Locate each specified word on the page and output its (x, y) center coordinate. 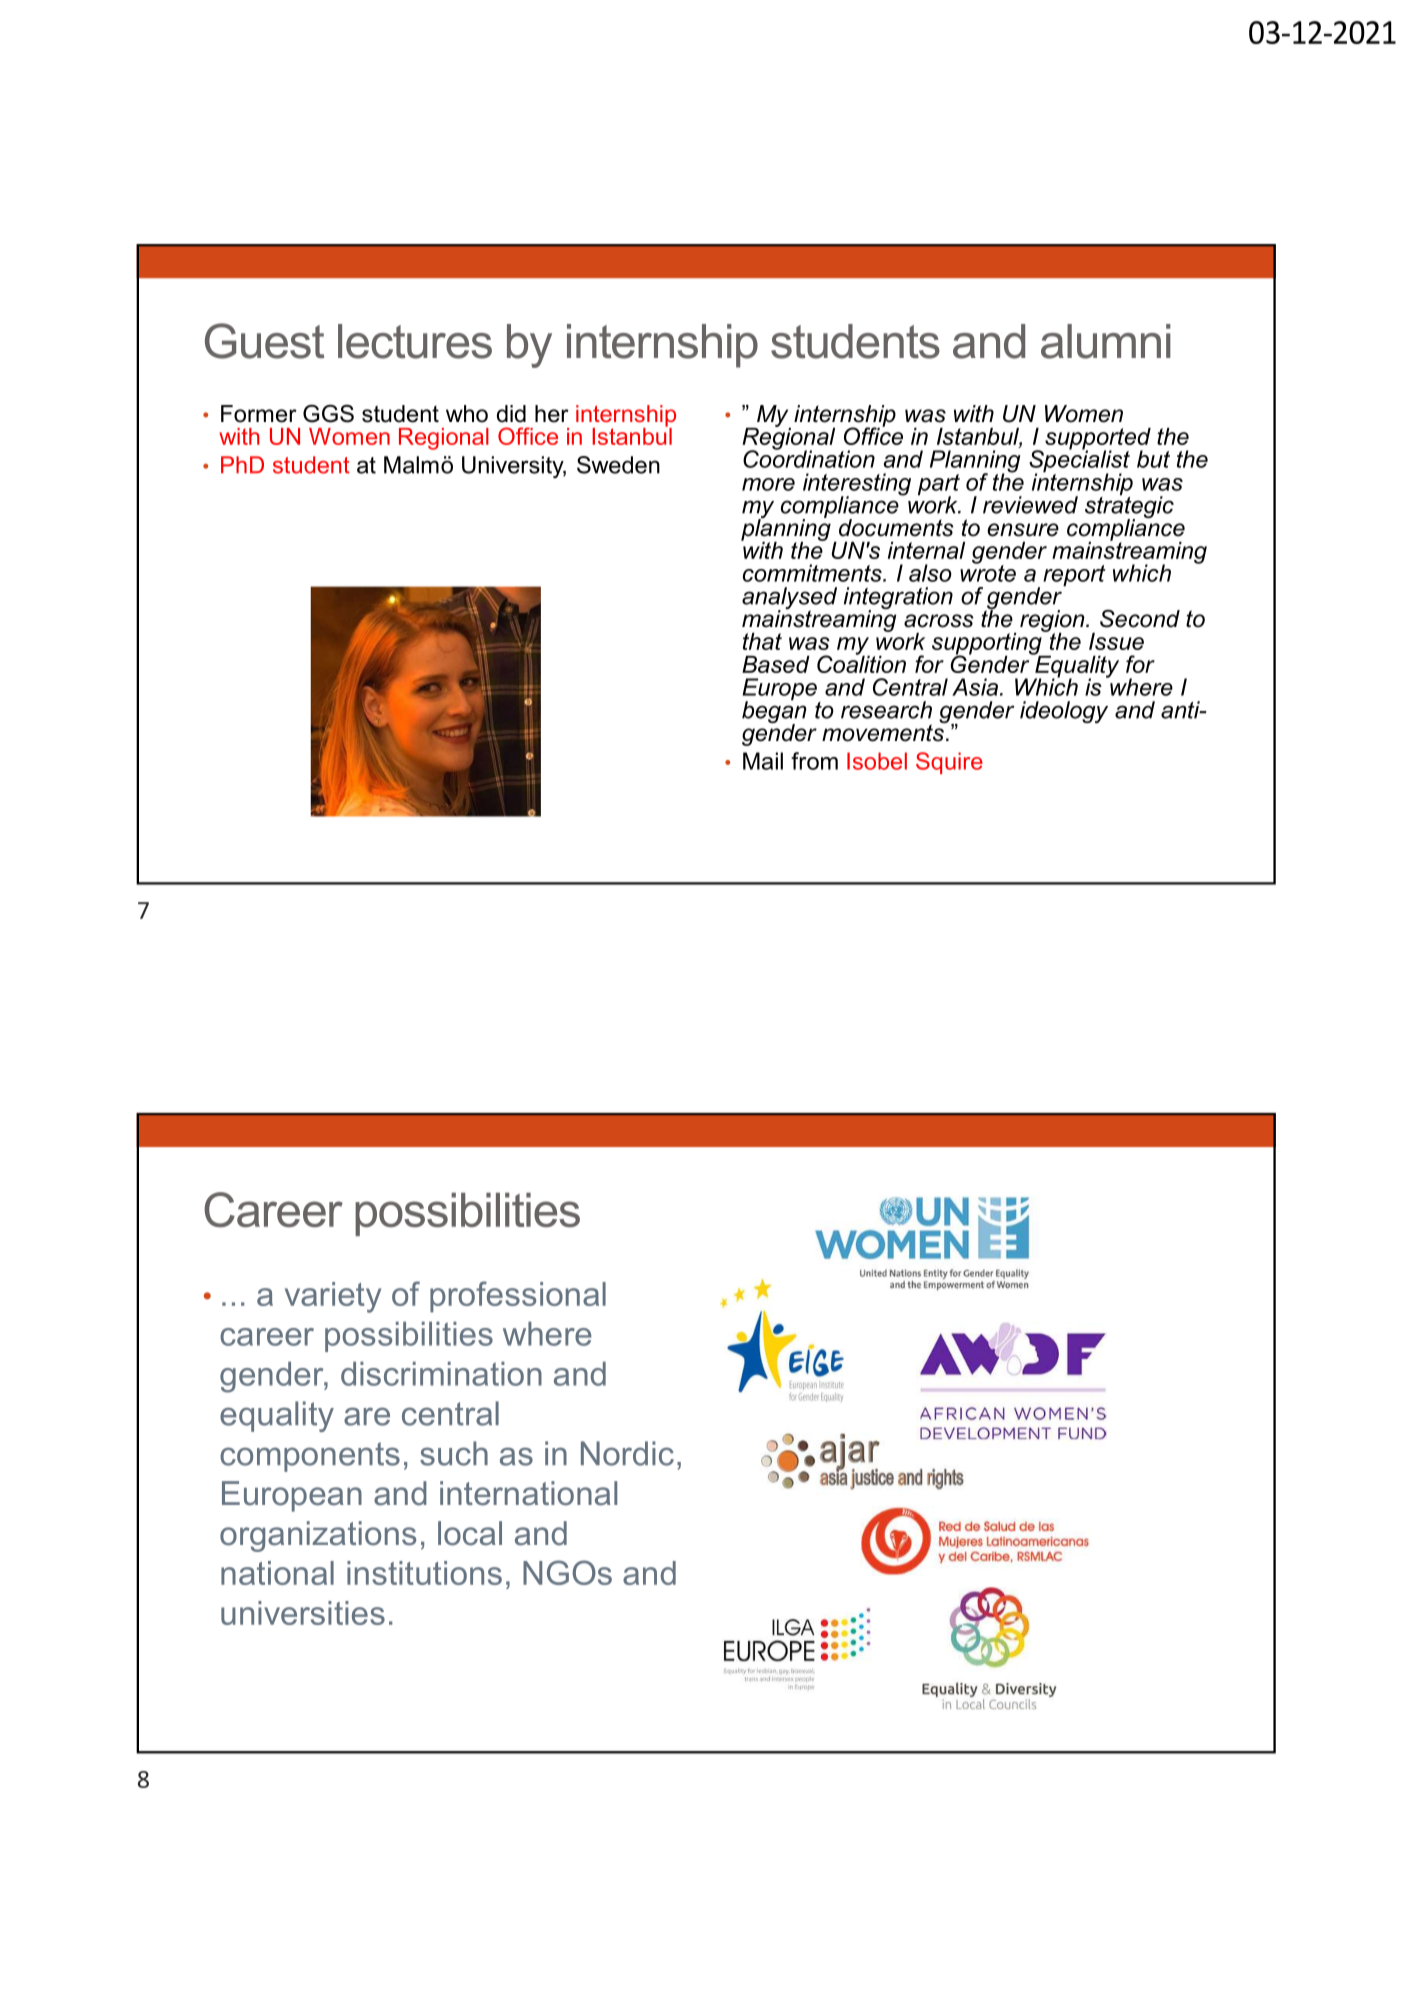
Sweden (618, 465)
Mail (763, 761)
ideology (1064, 712)
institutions (424, 1573)
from (814, 761)
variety (333, 1297)
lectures (415, 341)
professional (518, 1297)
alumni (1106, 341)
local (470, 1533)
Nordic (627, 1453)
